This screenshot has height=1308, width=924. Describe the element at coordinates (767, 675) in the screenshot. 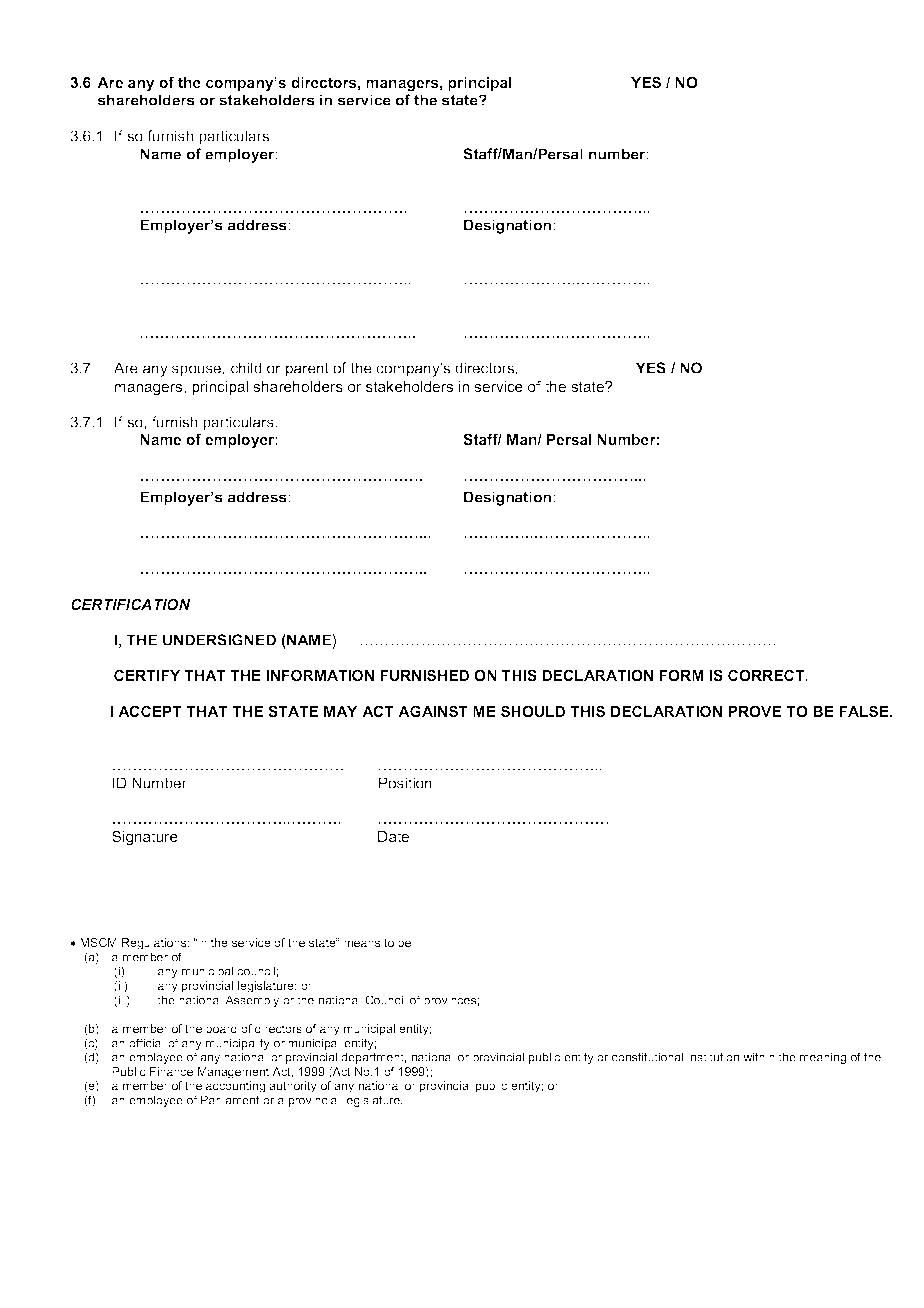

I see `CORRECT` at that location.
